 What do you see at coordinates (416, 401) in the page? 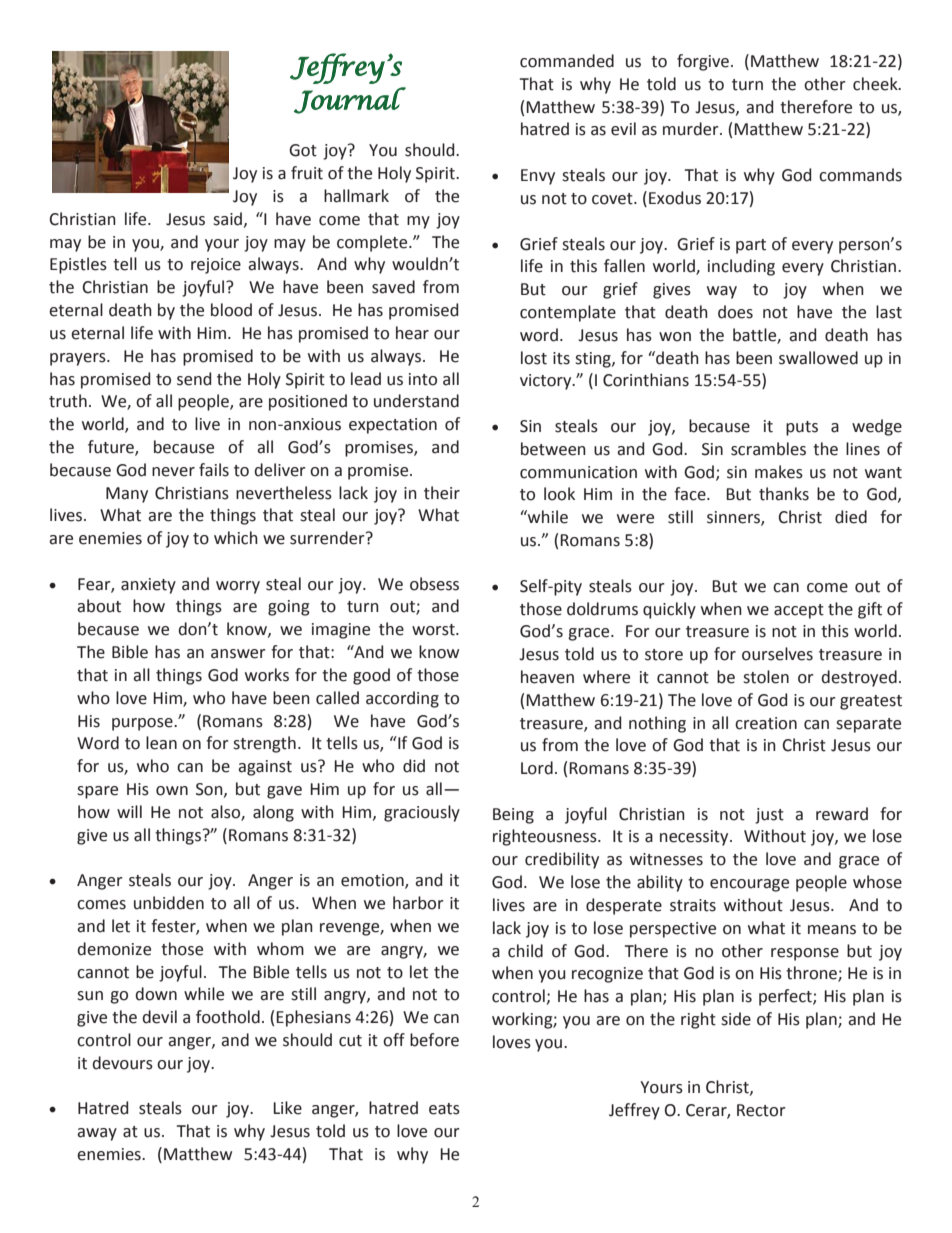
I see `understand` at bounding box center [416, 401].
